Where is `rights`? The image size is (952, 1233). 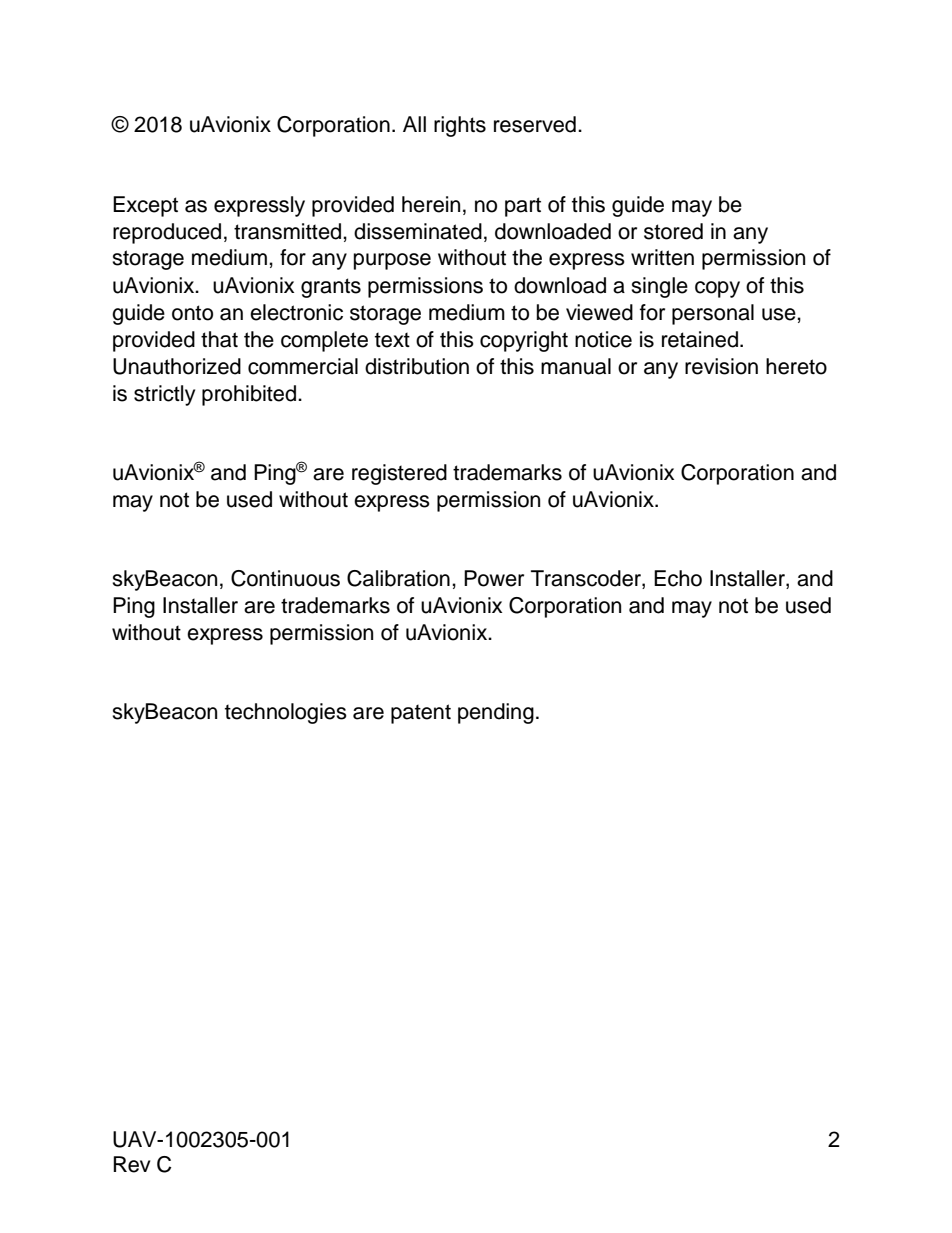
rights is located at coordinates (460, 126).
